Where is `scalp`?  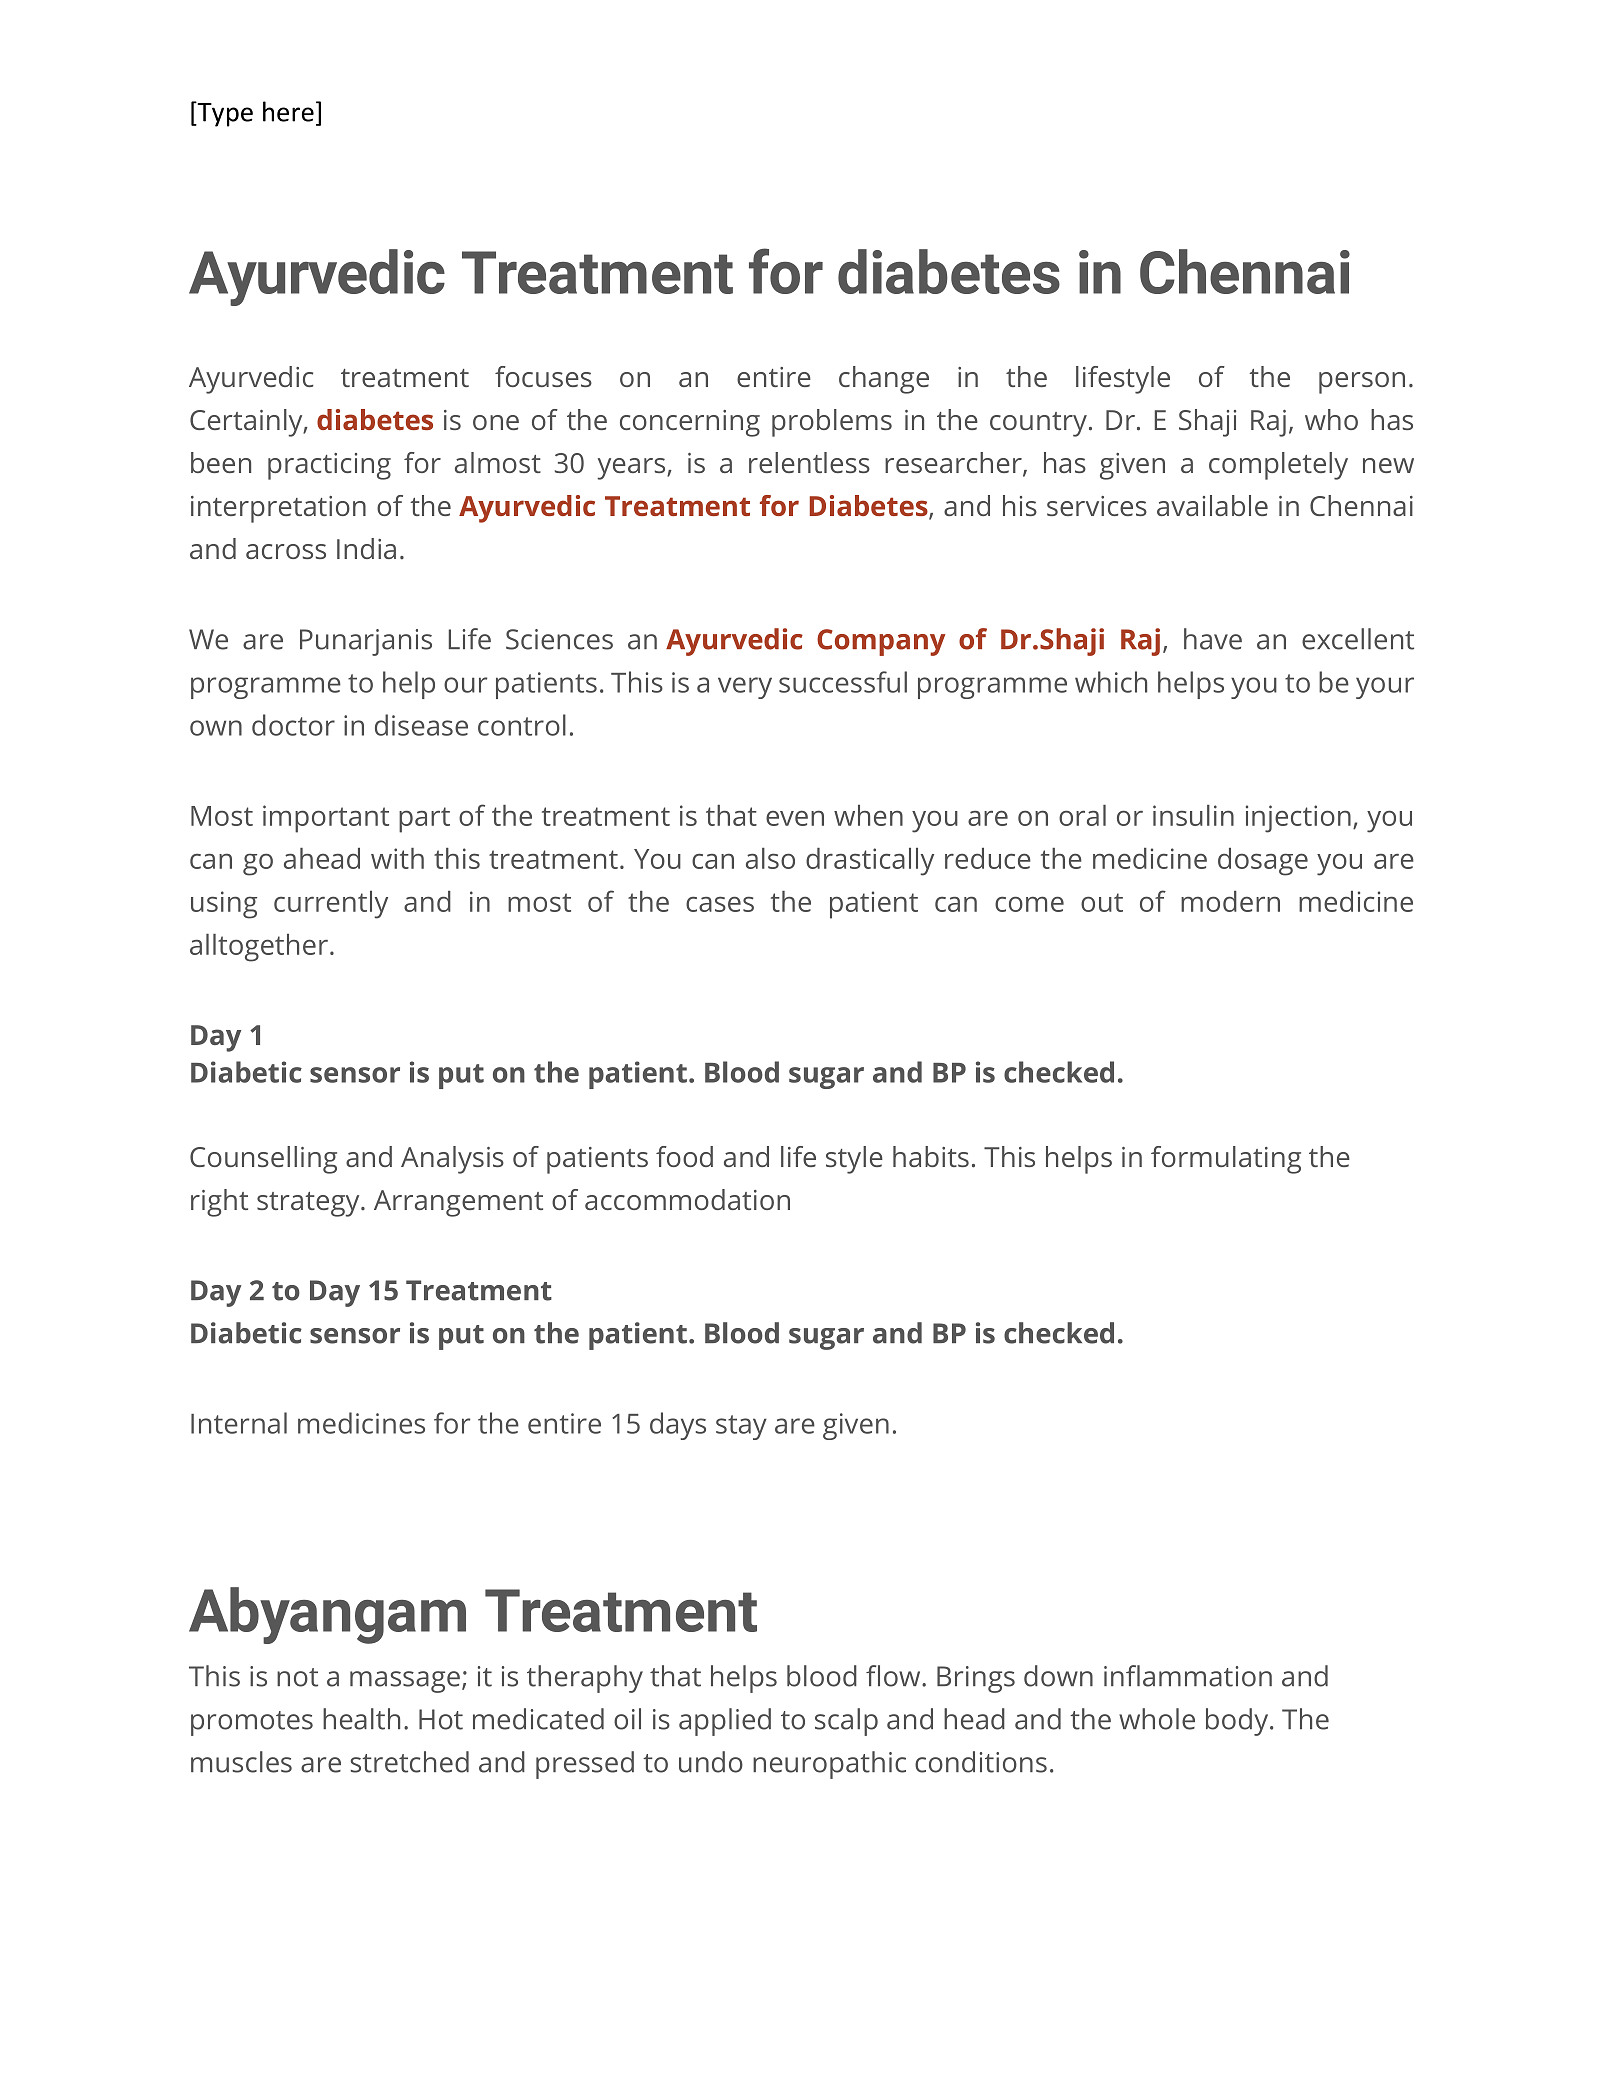 scalp is located at coordinates (846, 1722).
